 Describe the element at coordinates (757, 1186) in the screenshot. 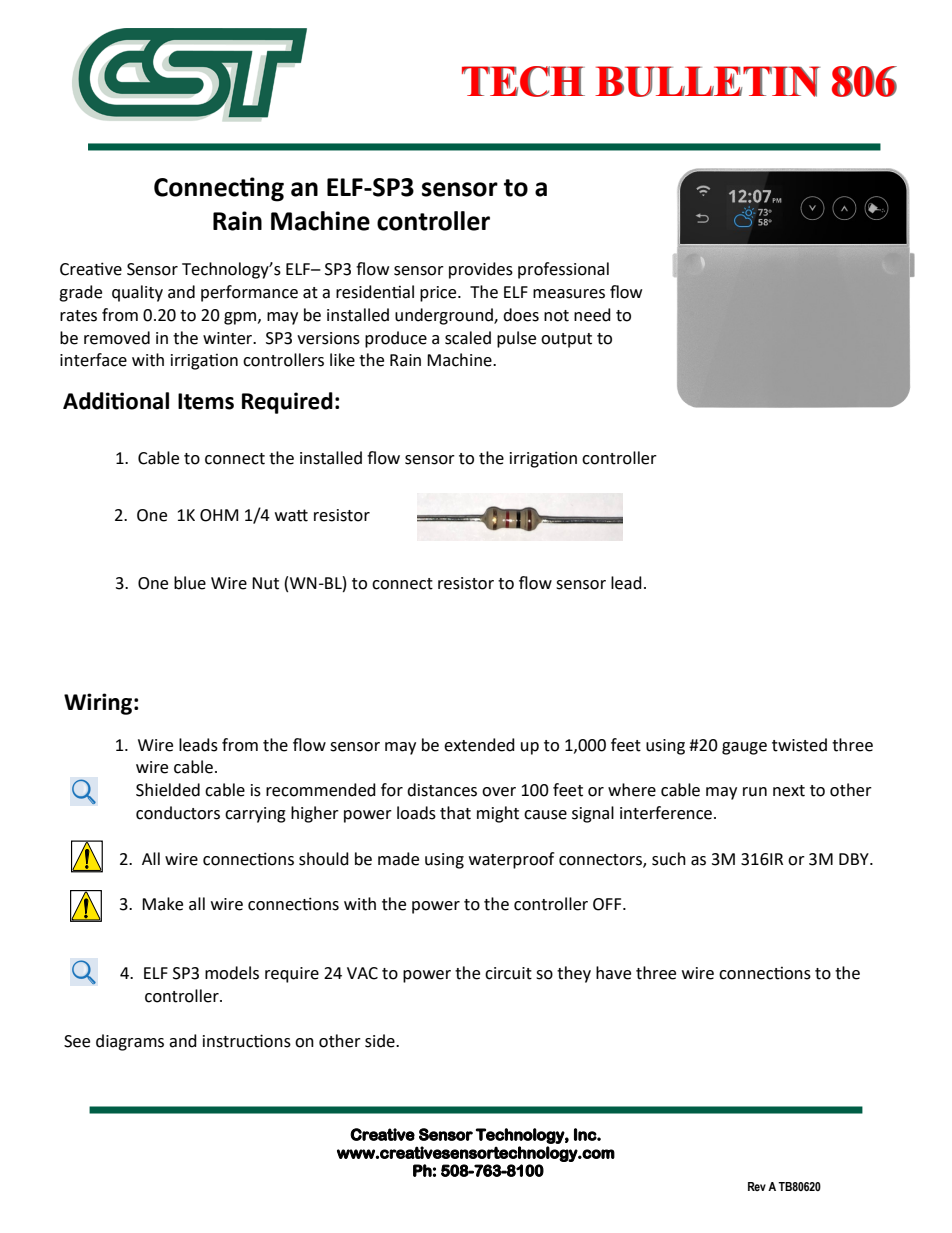

I see `Rev` at that location.
